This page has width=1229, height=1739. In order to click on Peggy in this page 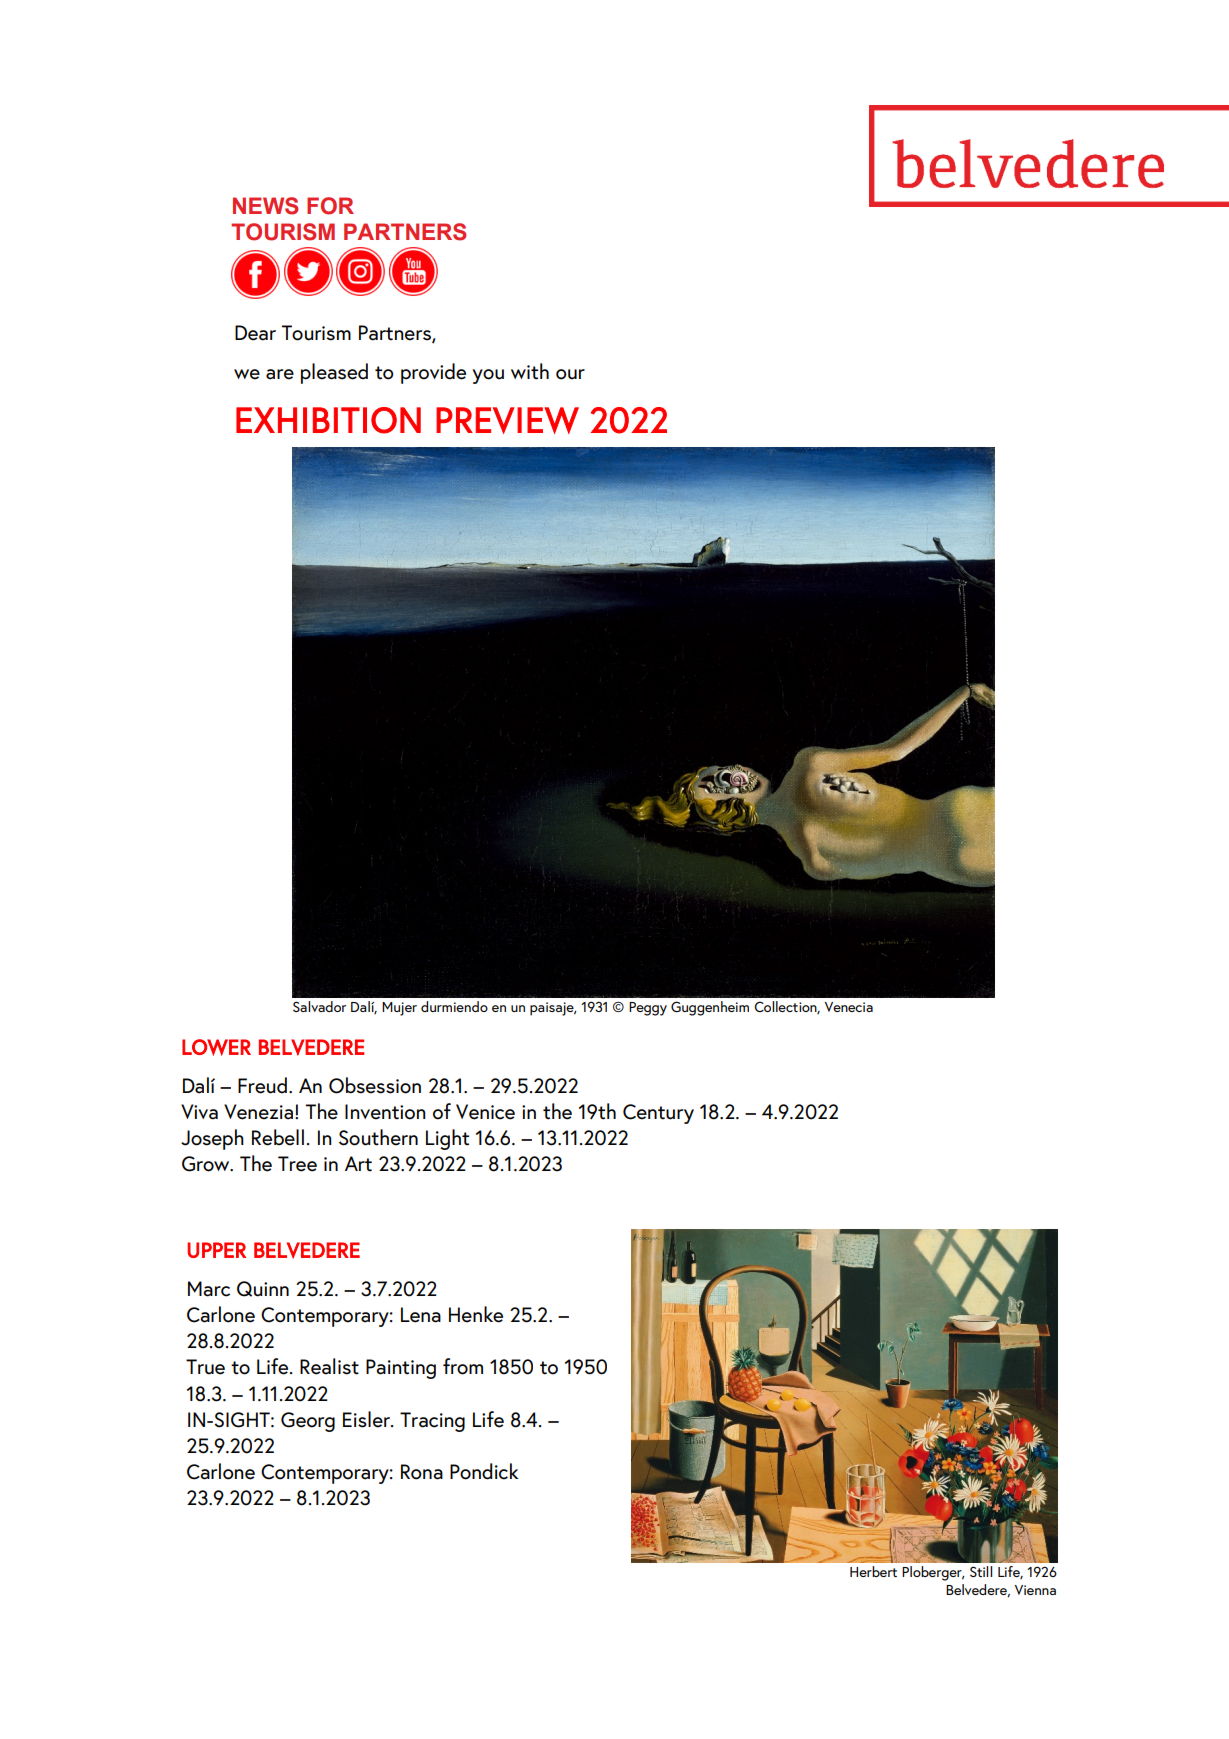, I will do `click(648, 1009)`.
